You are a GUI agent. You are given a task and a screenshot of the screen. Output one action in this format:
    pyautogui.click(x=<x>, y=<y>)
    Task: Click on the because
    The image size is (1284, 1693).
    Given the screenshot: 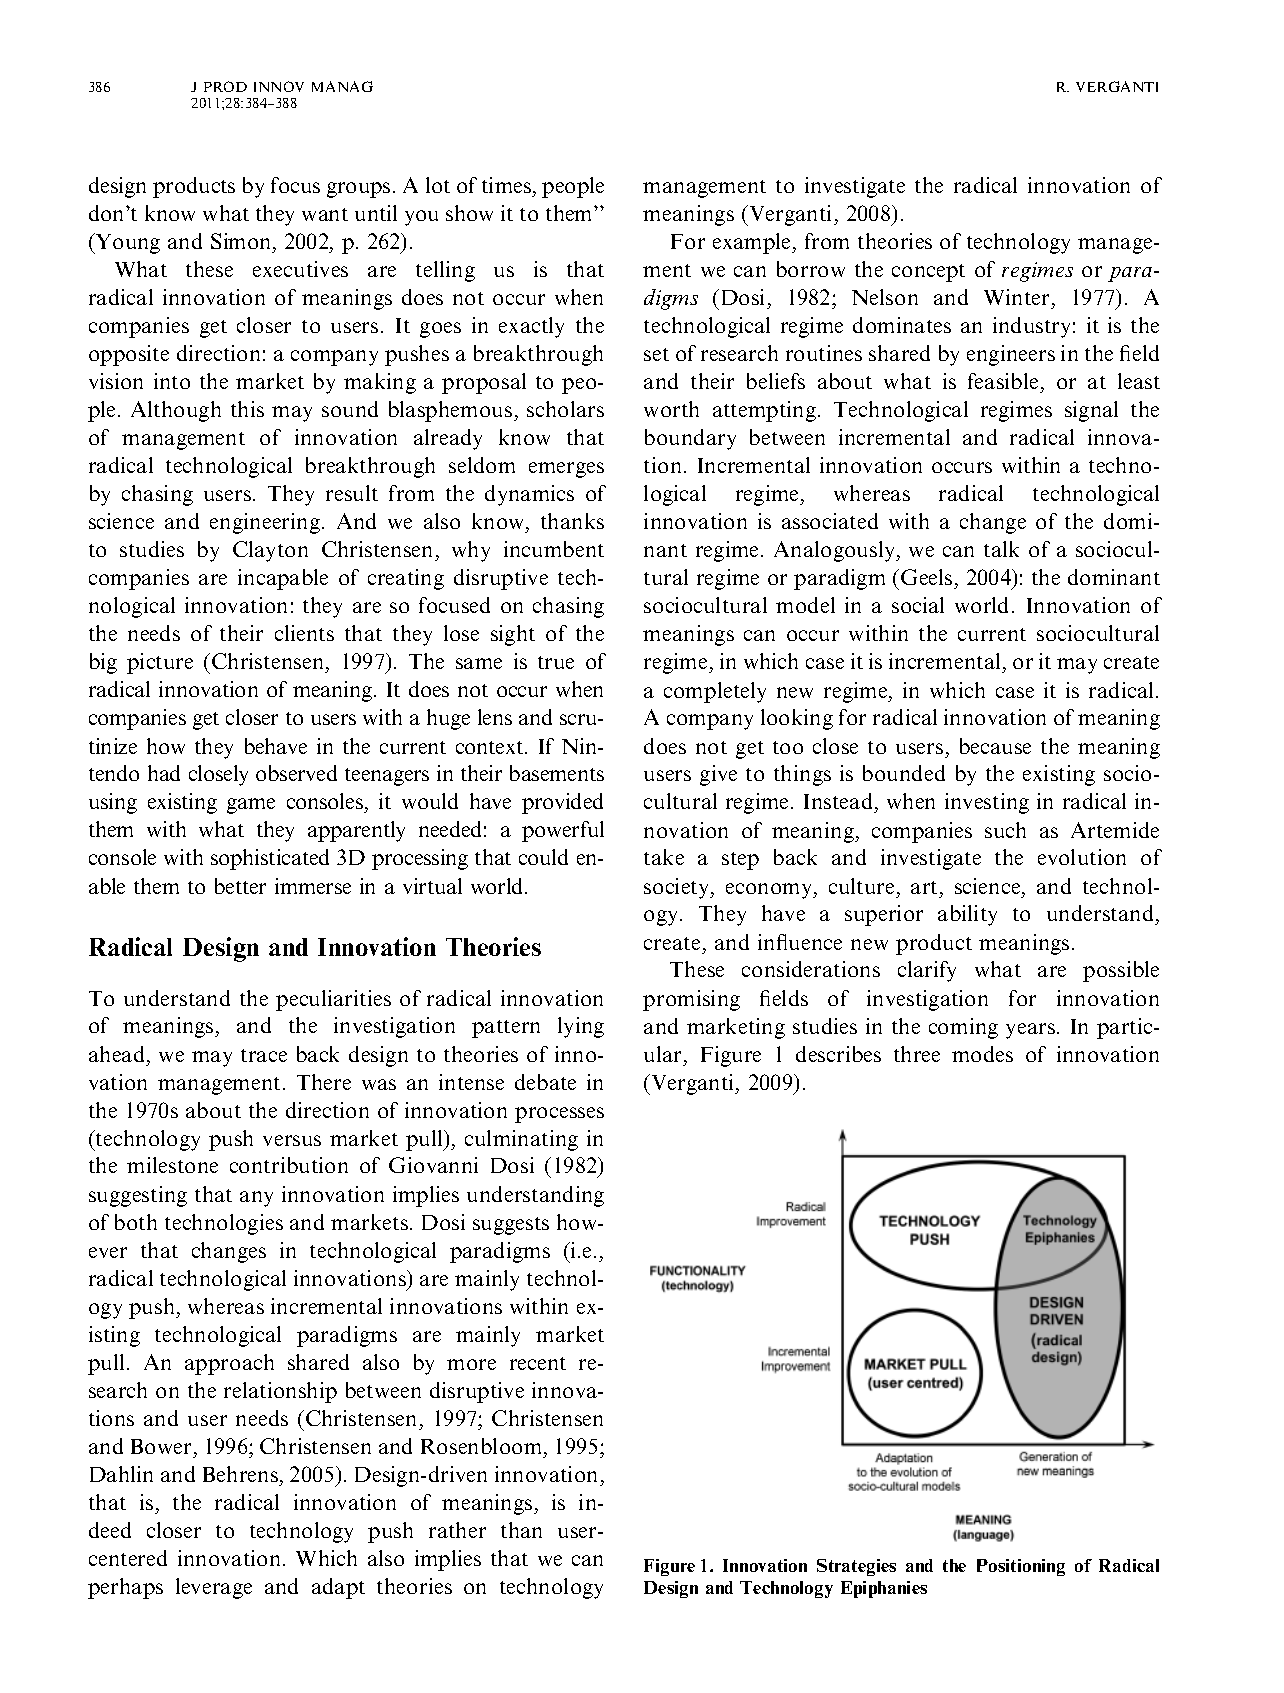 What is the action you would take?
    pyautogui.click(x=995, y=746)
